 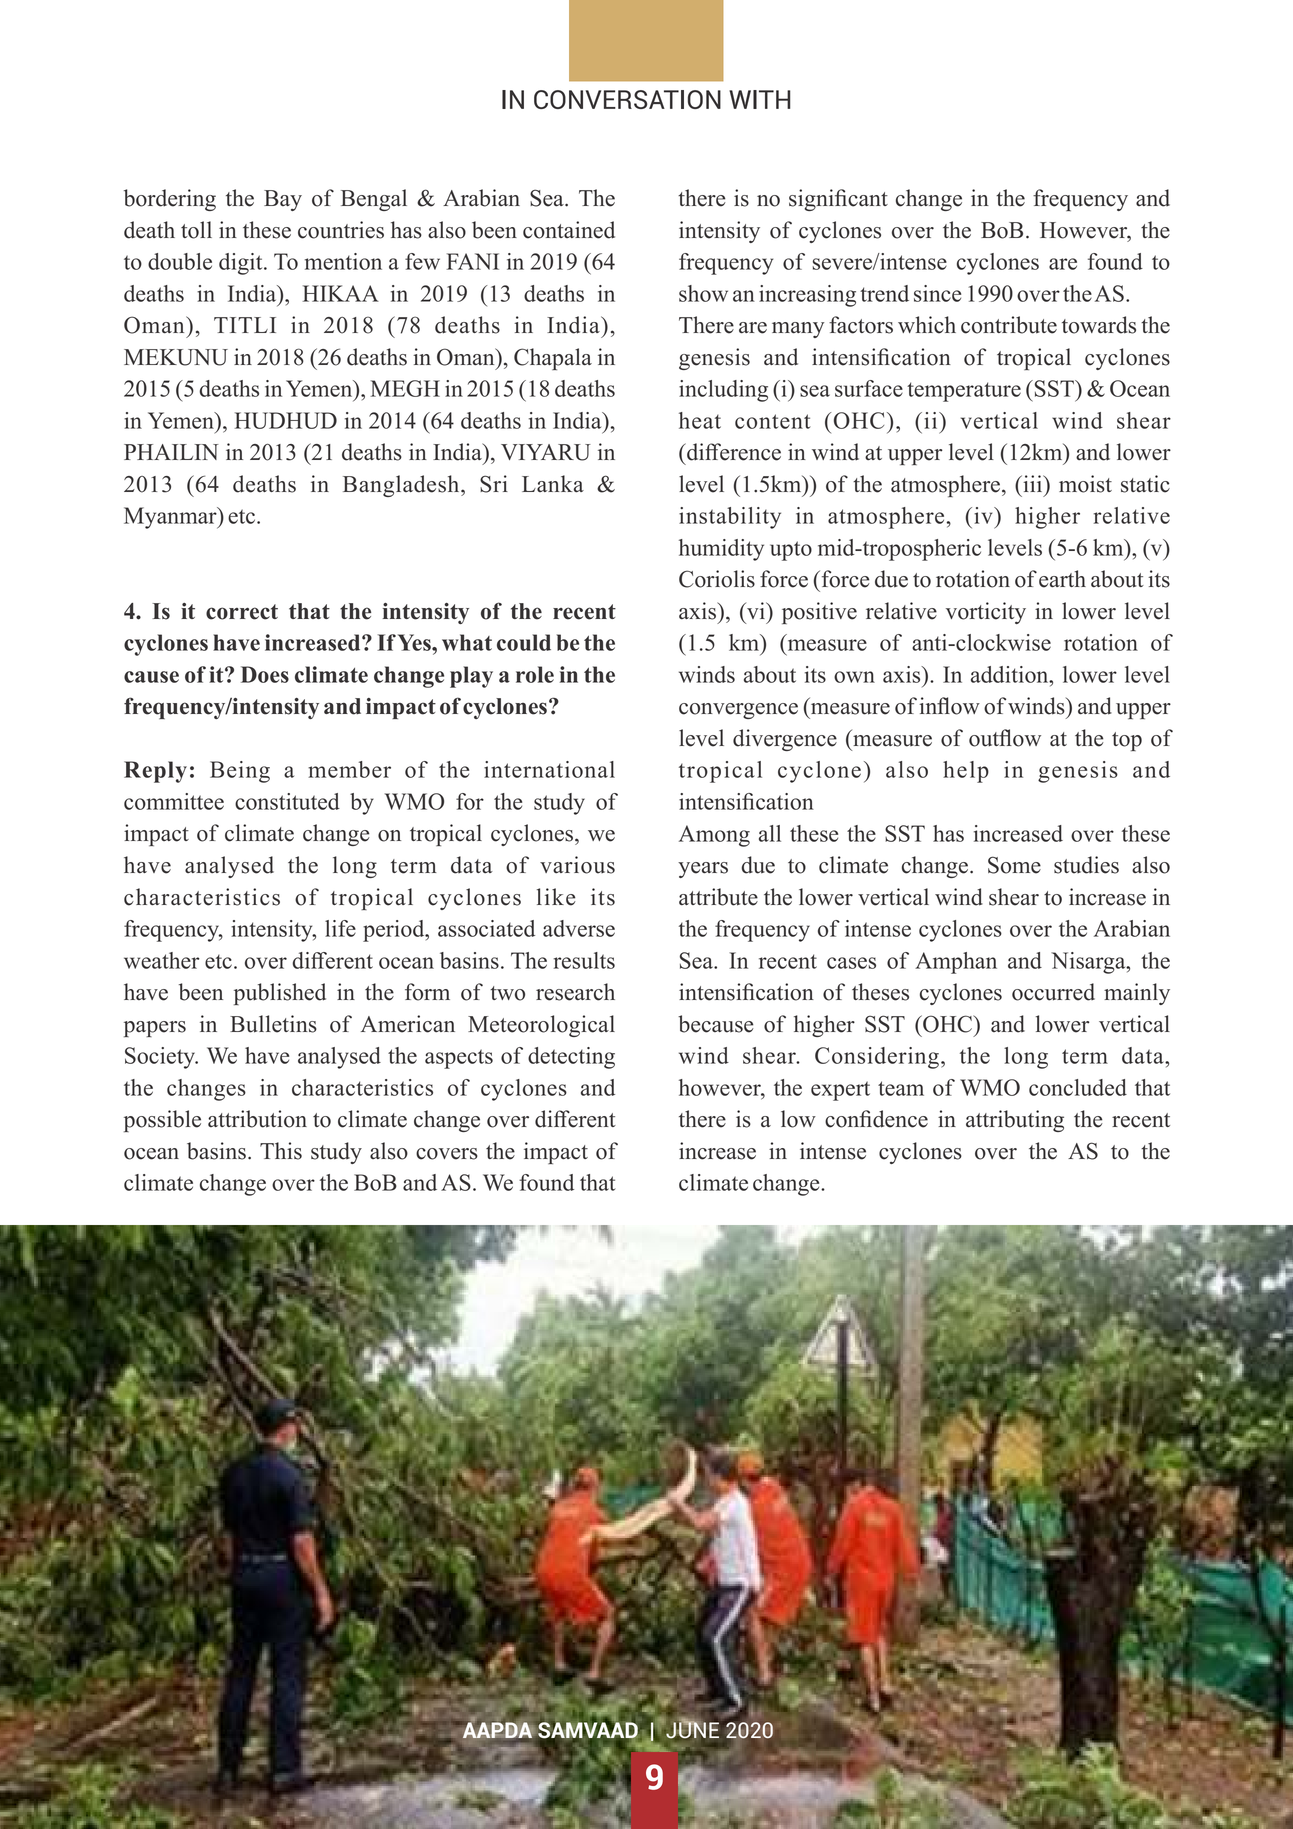 I want to click on CONVERSATION, so click(x=627, y=99).
